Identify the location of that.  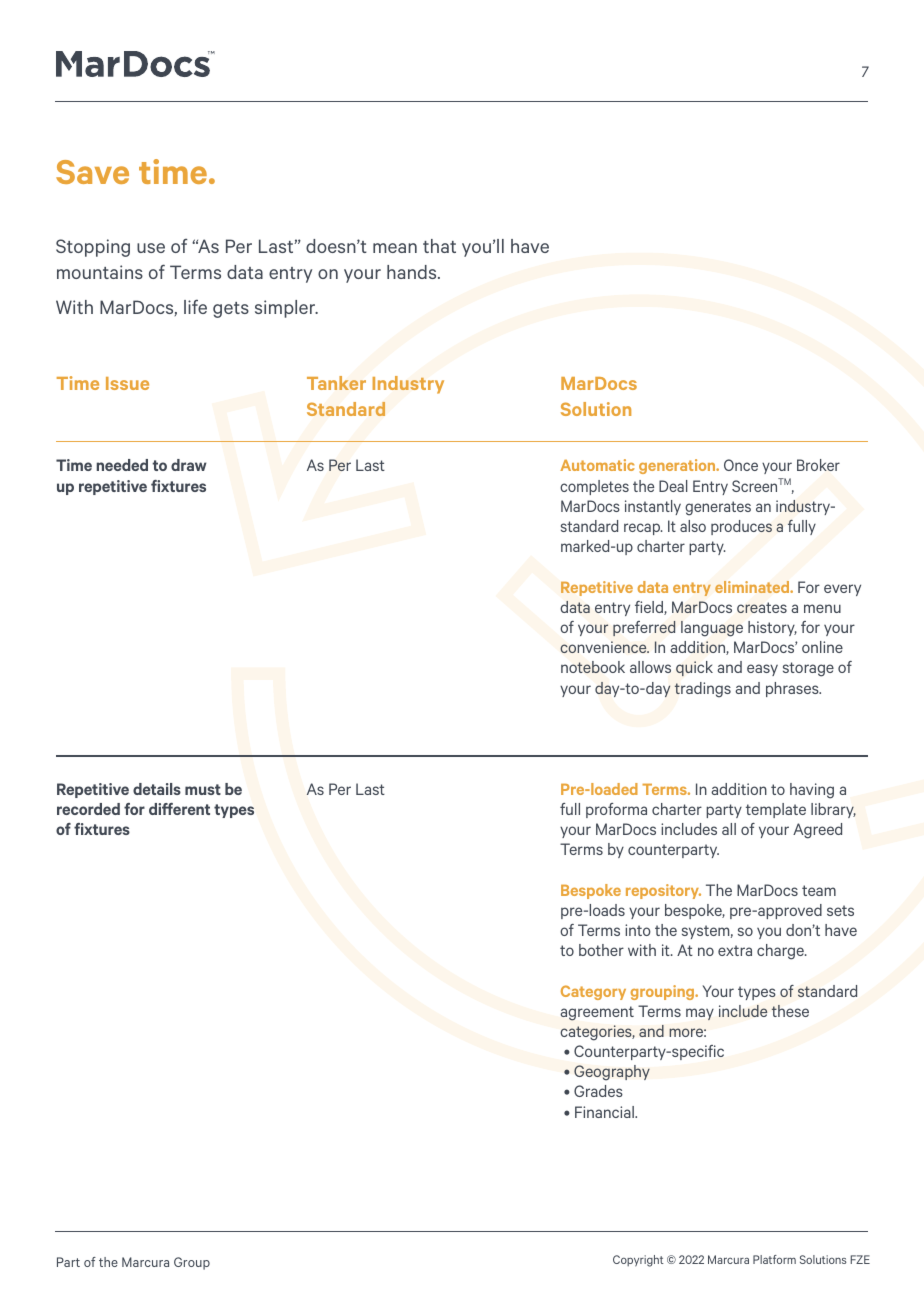
(439, 246).
